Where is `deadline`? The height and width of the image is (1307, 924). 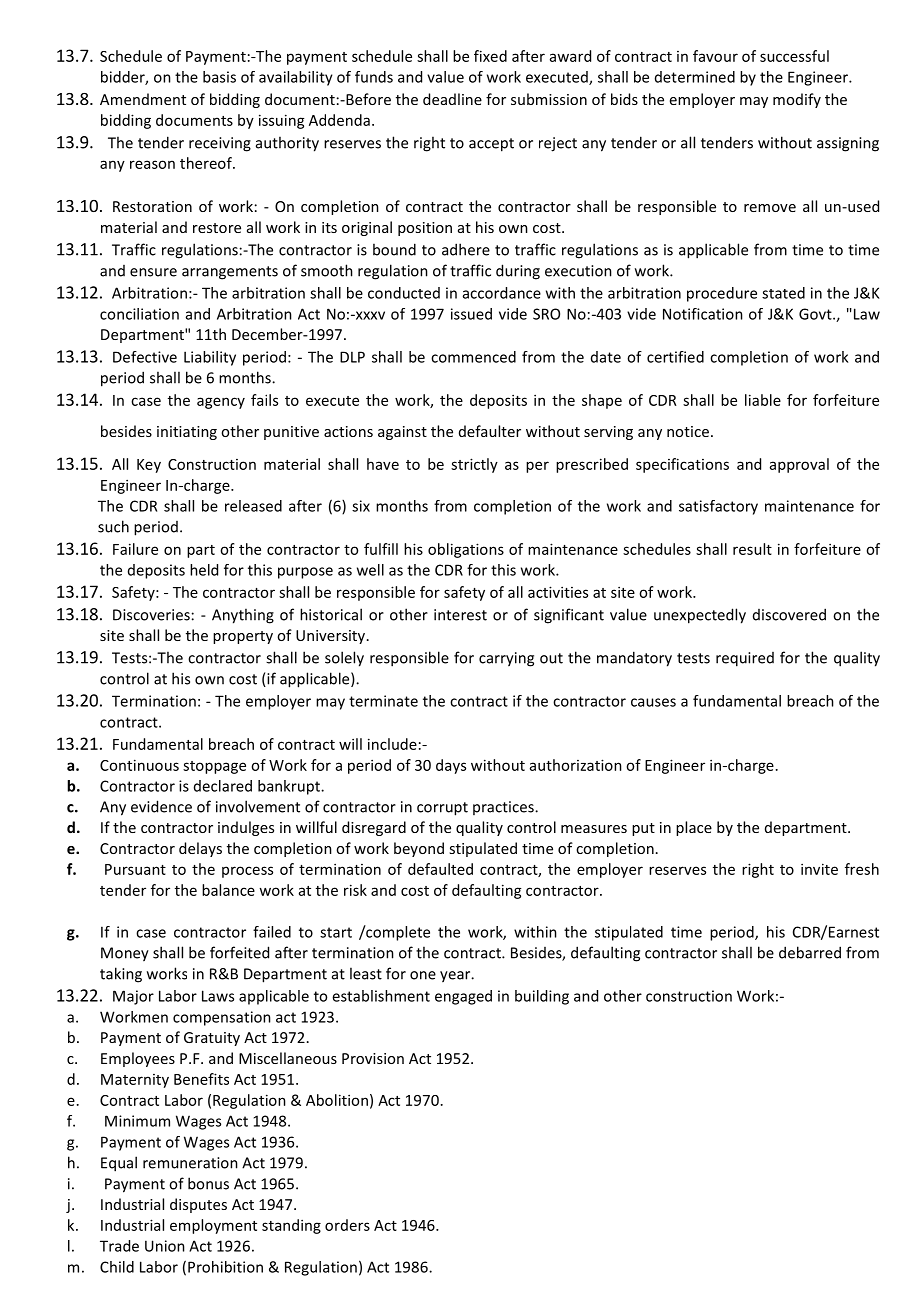 deadline is located at coordinates (452, 99).
